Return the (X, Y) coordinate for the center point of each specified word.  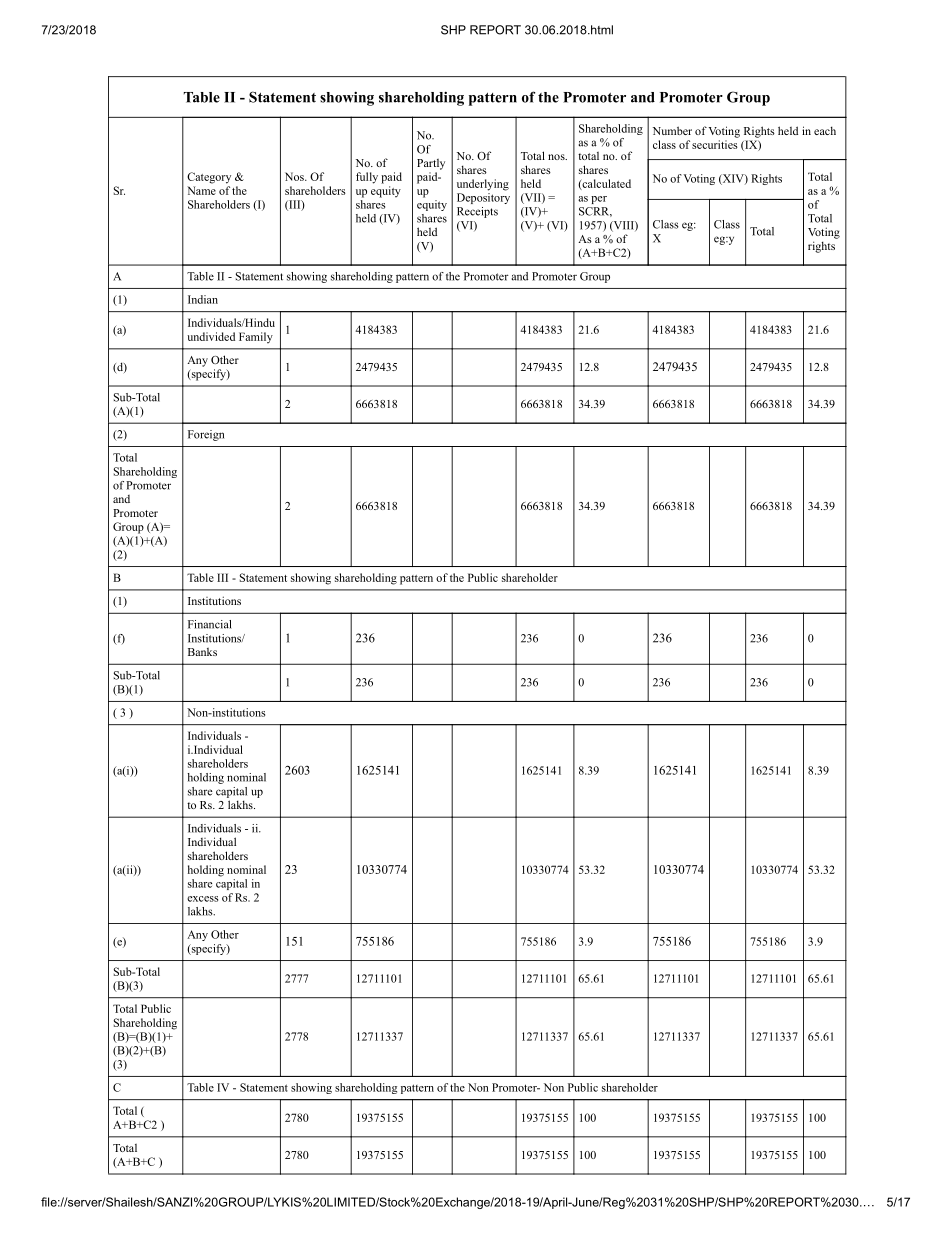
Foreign (206, 435)
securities (715, 144)
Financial (210, 624)
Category (209, 178)
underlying (483, 185)
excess (202, 899)
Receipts (477, 212)
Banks (202, 652)
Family (256, 338)
